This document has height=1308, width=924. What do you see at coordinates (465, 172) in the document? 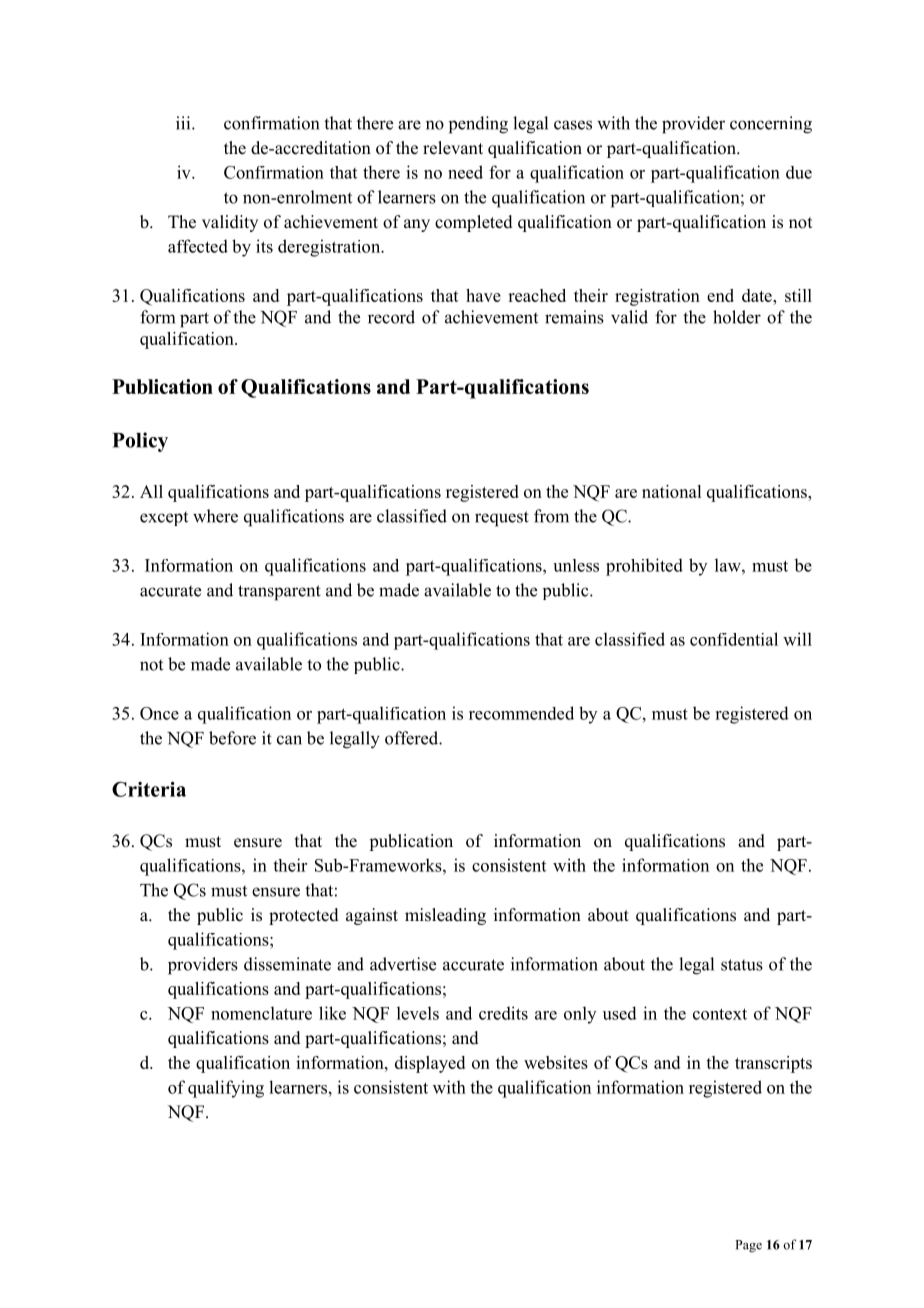
I see `need` at bounding box center [465, 172].
